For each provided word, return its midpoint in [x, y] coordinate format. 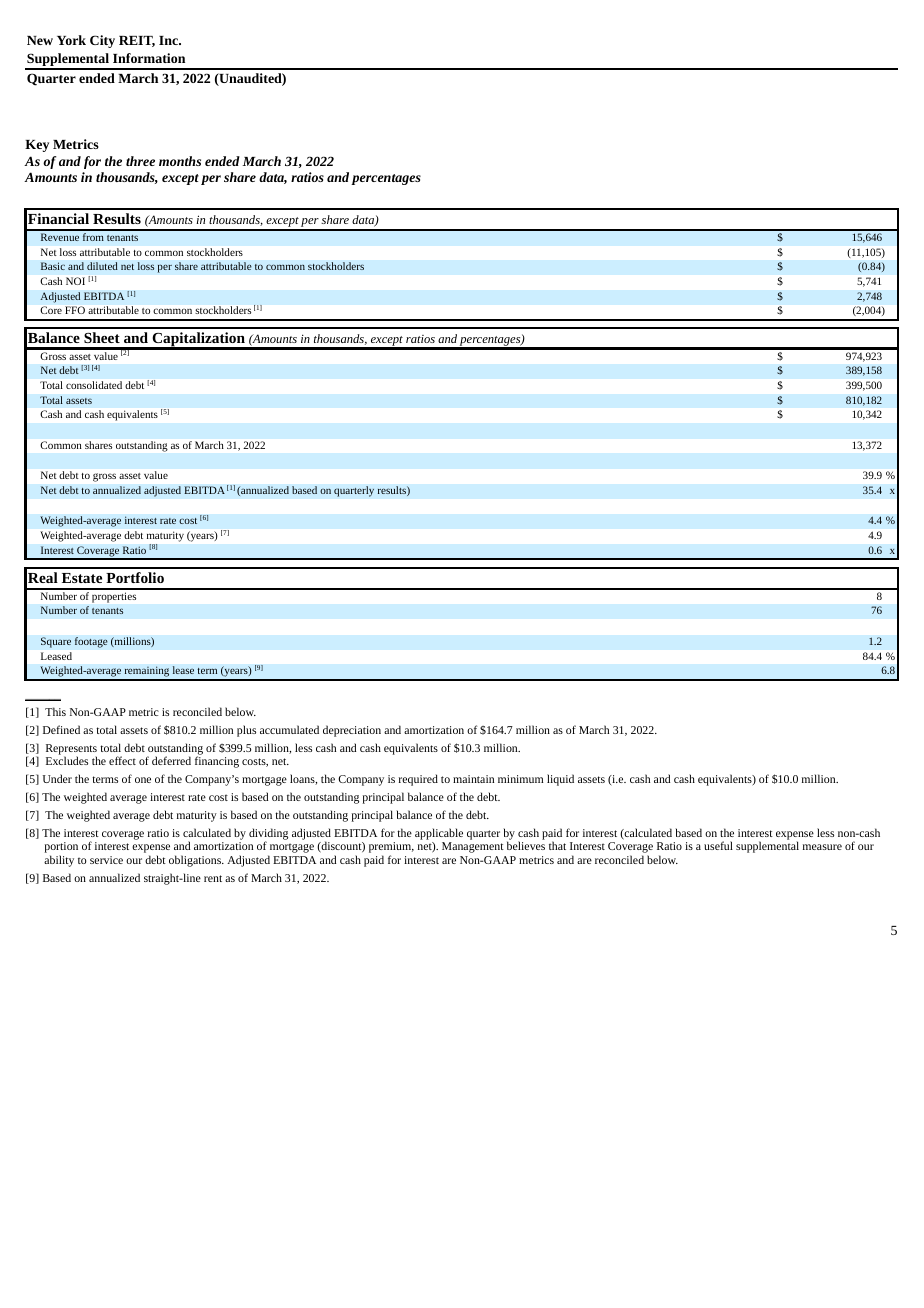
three [140, 161]
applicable [439, 834]
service [106, 860]
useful [718, 845]
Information [149, 58]
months [180, 161]
